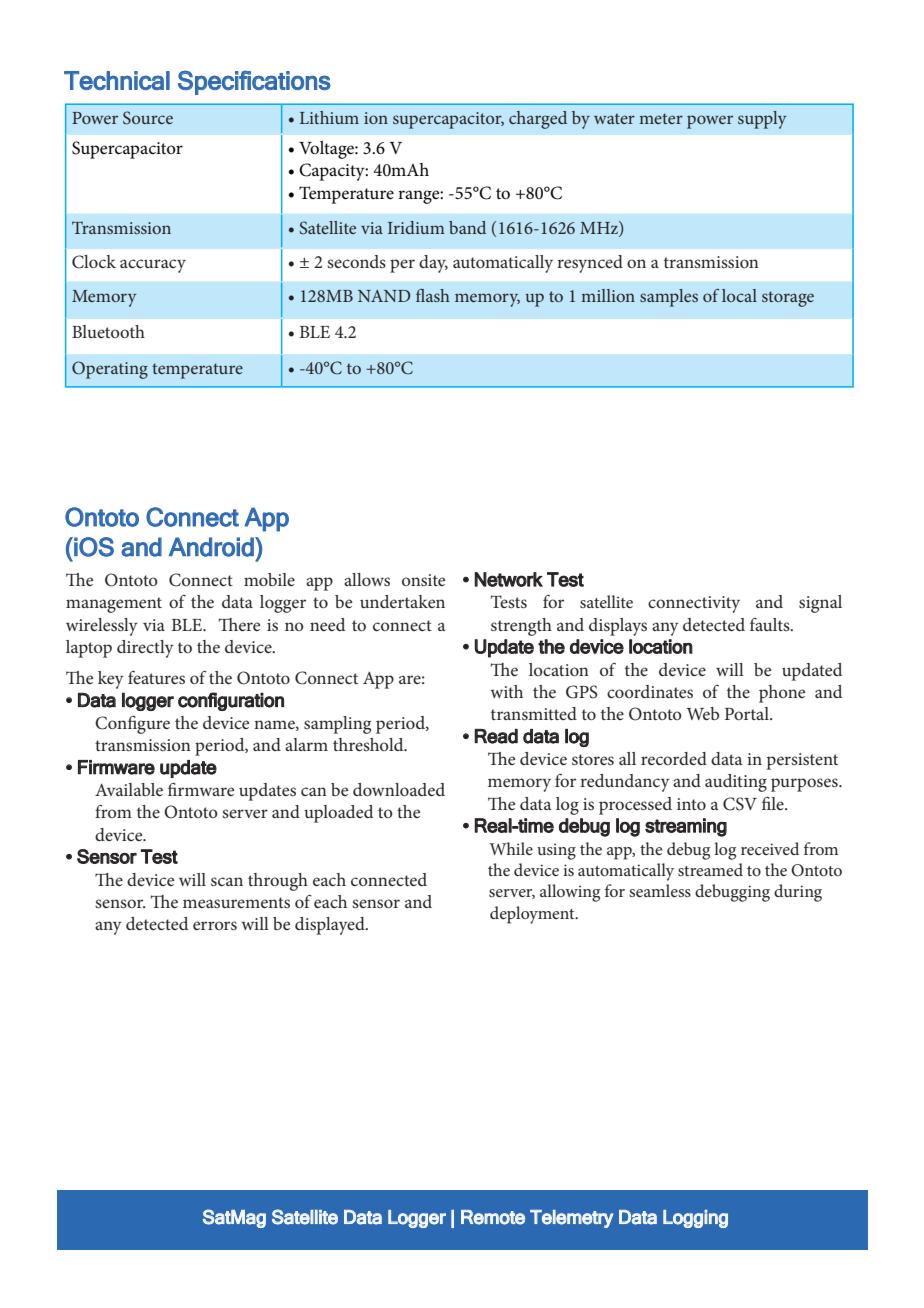 The image size is (924, 1308). Describe the element at coordinates (762, 120) in the document. I see `supply` at that location.
